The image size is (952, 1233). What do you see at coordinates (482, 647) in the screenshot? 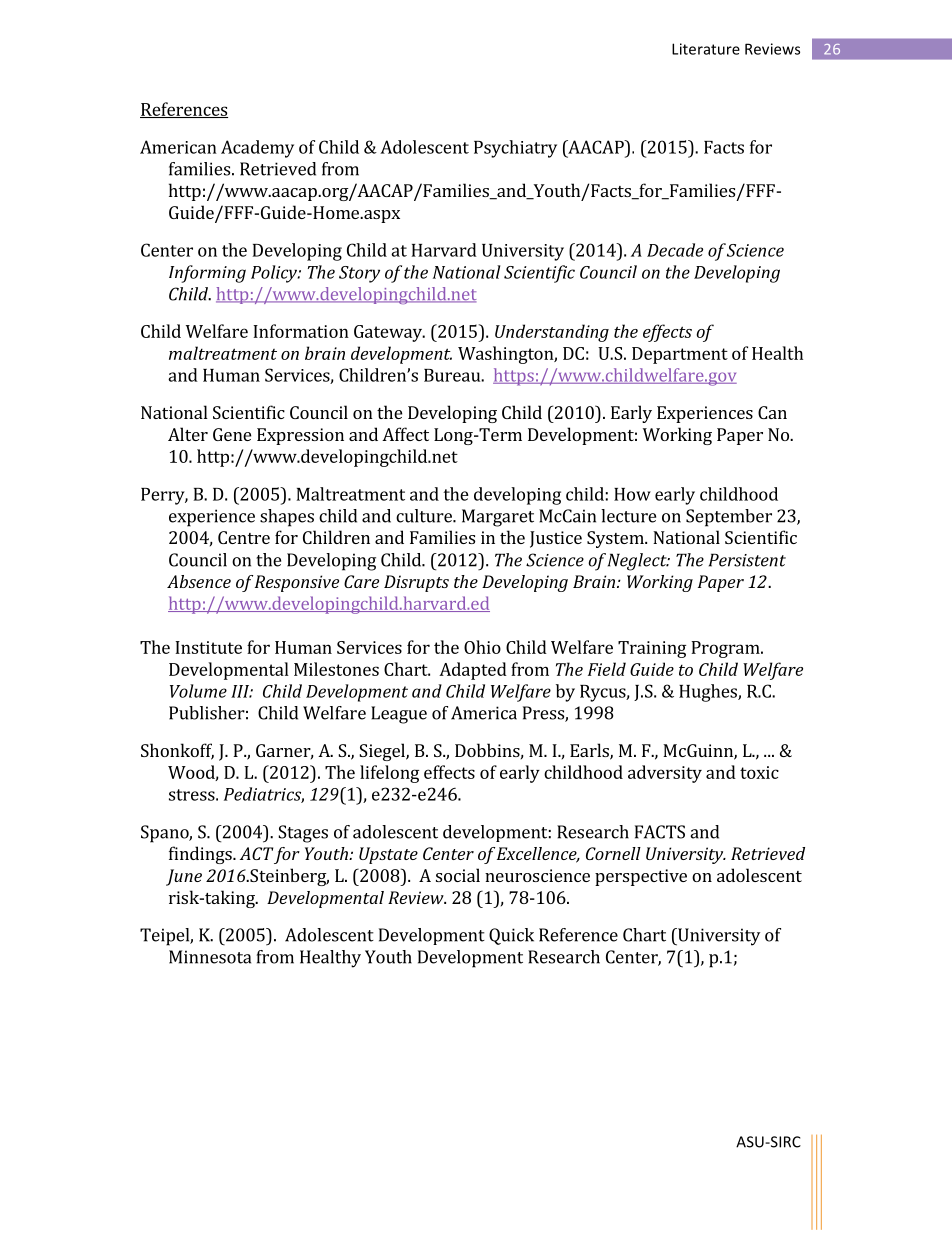
I see `Ohio` at bounding box center [482, 647].
